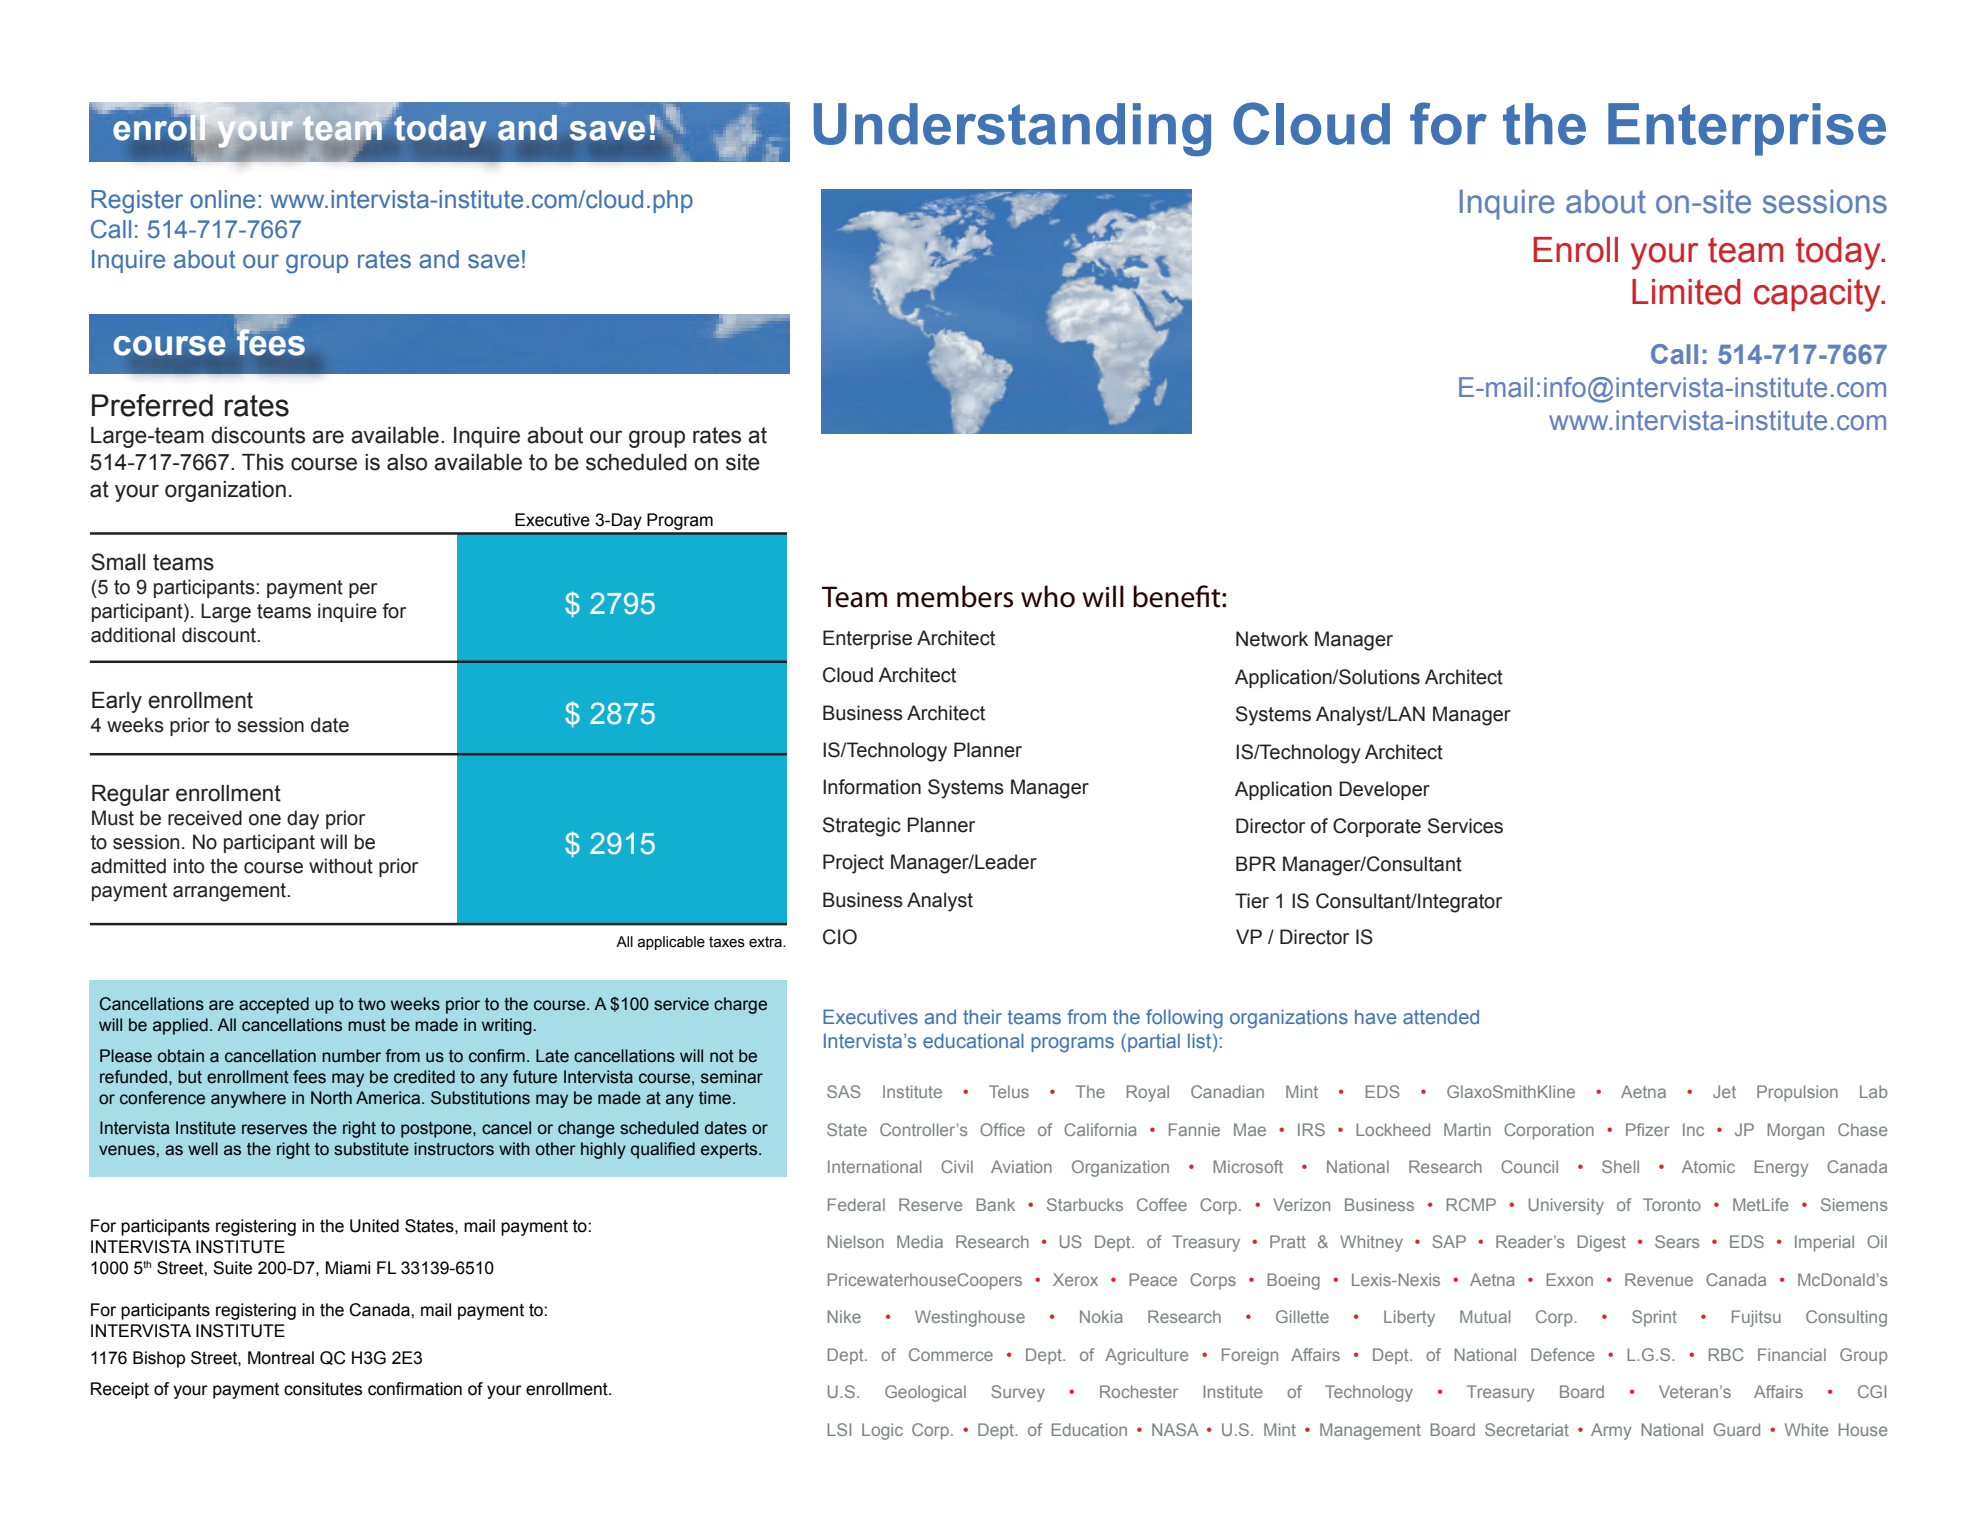 This image has height=1529, width=1978. Describe the element at coordinates (1686, 292) in the image. I see `Limited` at that location.
